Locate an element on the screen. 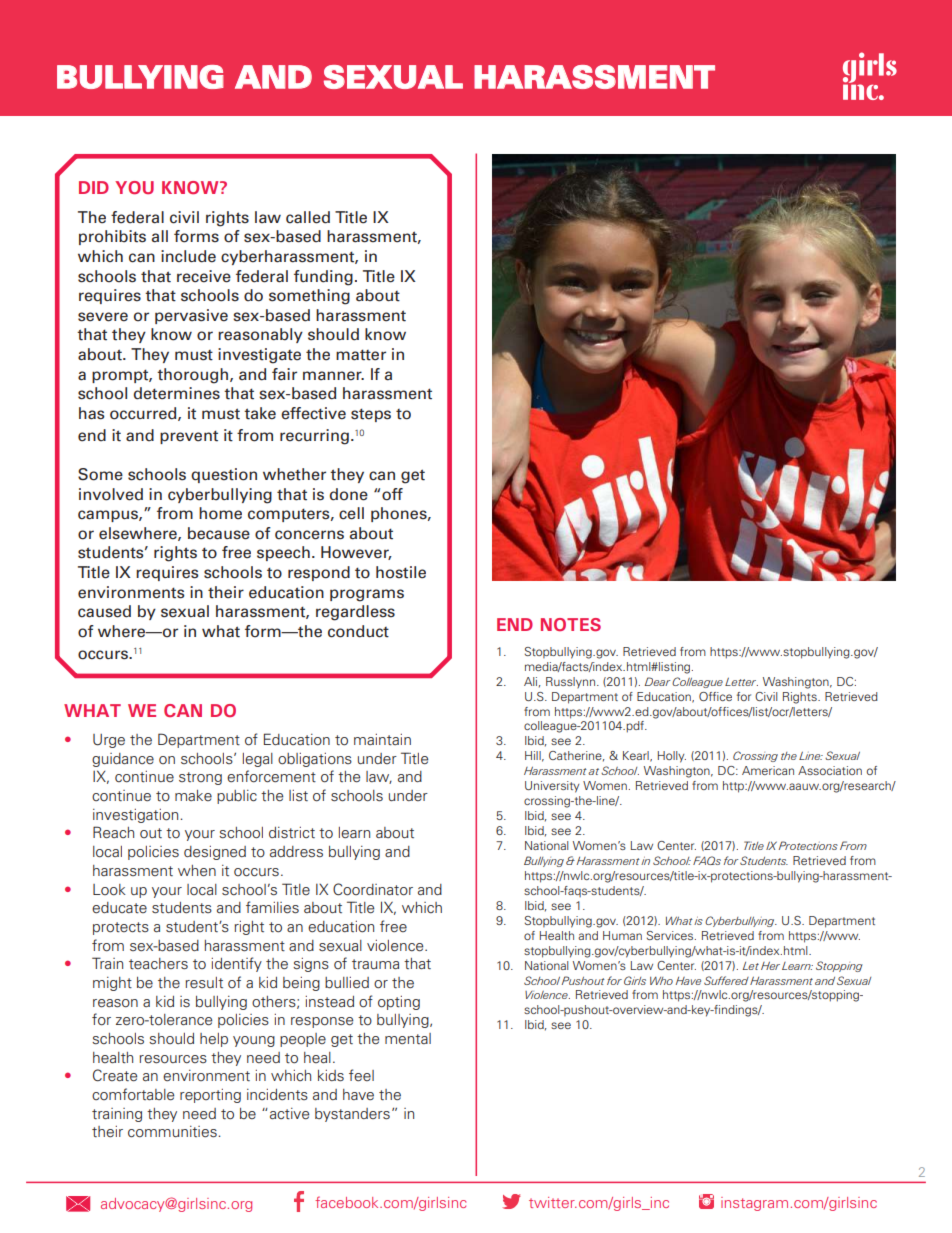 Image resolution: width=952 pixels, height=1233 pixels. American is located at coordinates (768, 770).
